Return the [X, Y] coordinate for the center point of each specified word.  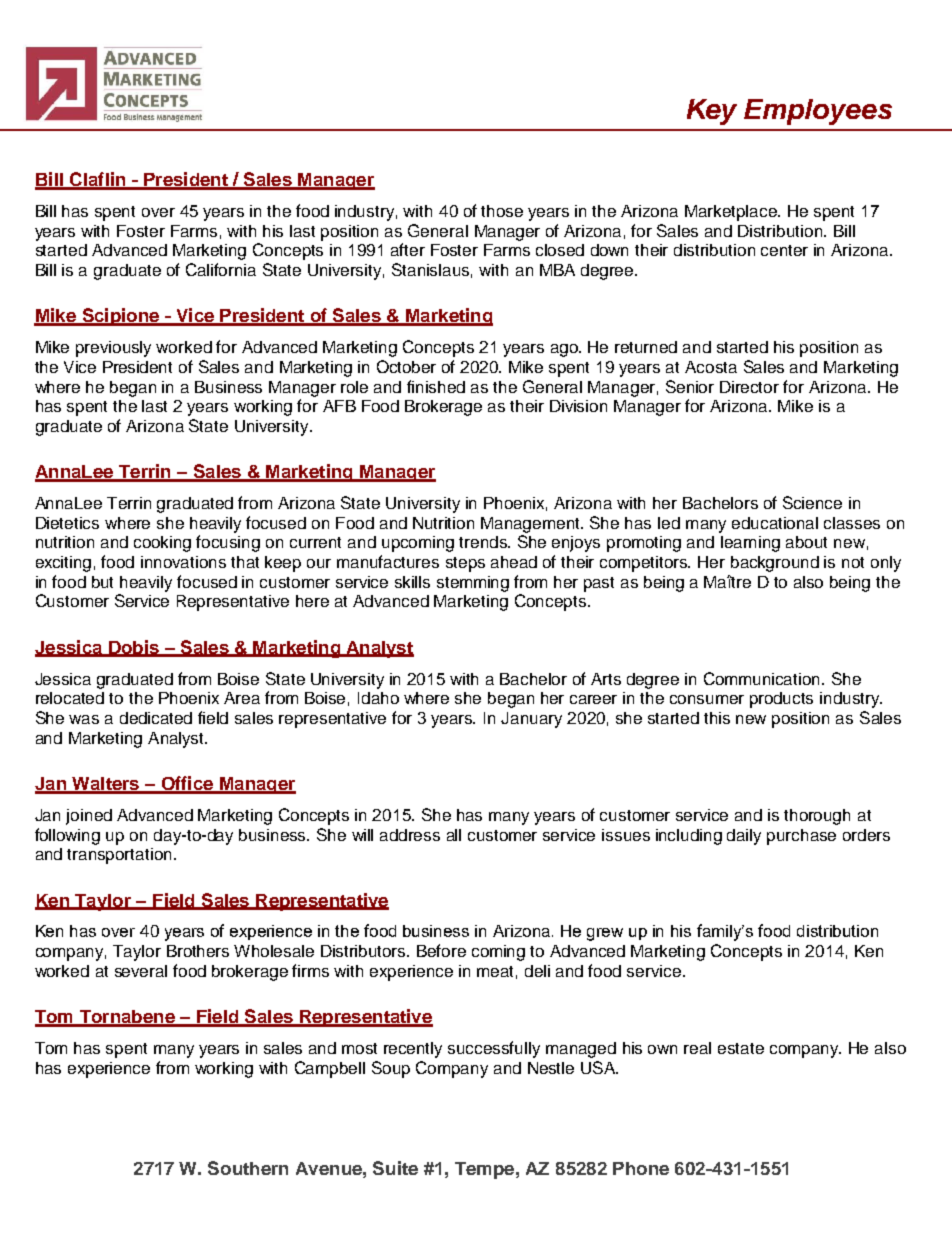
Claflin [98, 180]
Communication [763, 678]
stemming [473, 584]
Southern [248, 1168]
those [502, 211]
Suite [395, 1168]
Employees [818, 112]
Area [242, 698]
